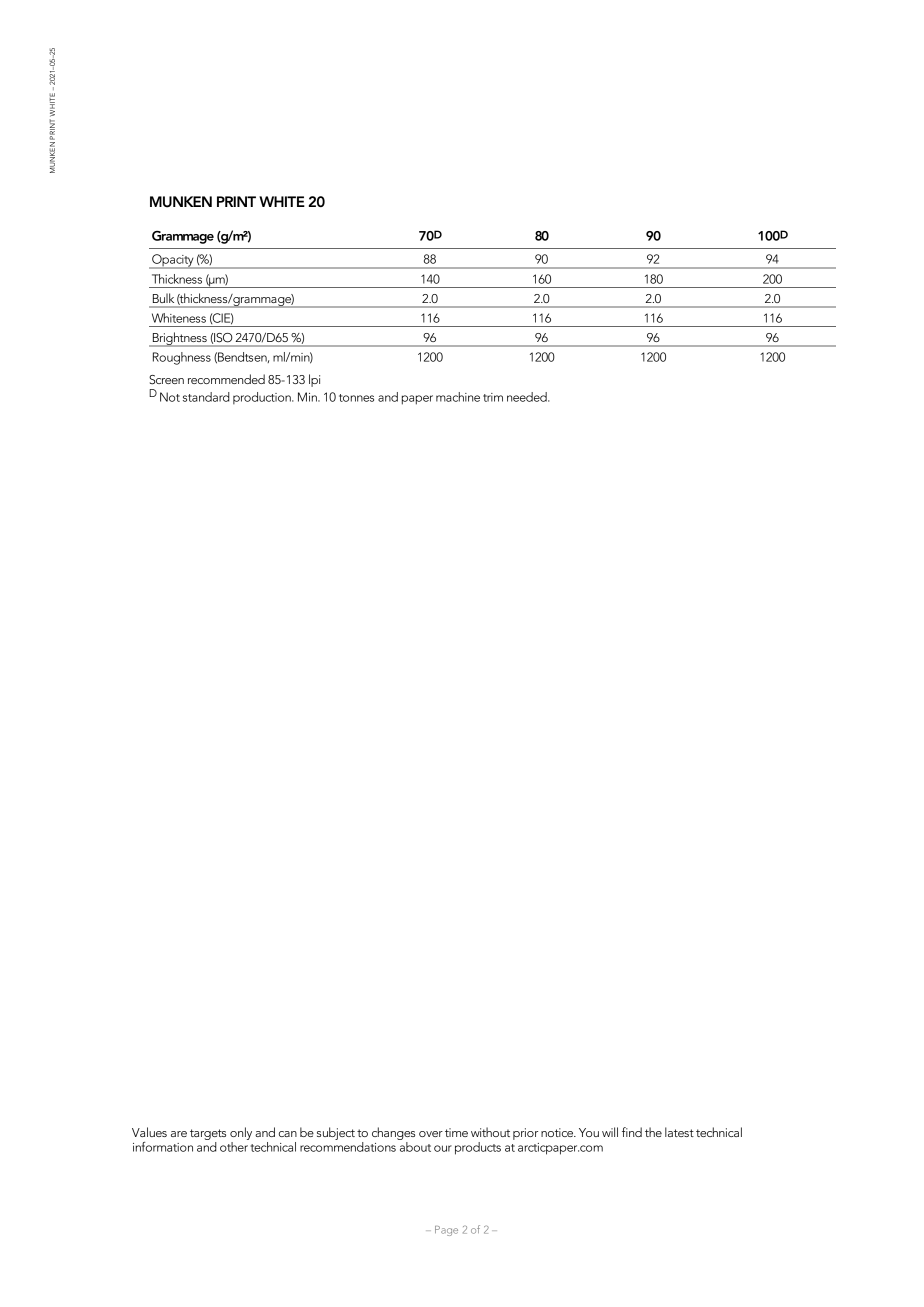  What do you see at coordinates (241, 1133) in the document?
I see `only` at bounding box center [241, 1133].
